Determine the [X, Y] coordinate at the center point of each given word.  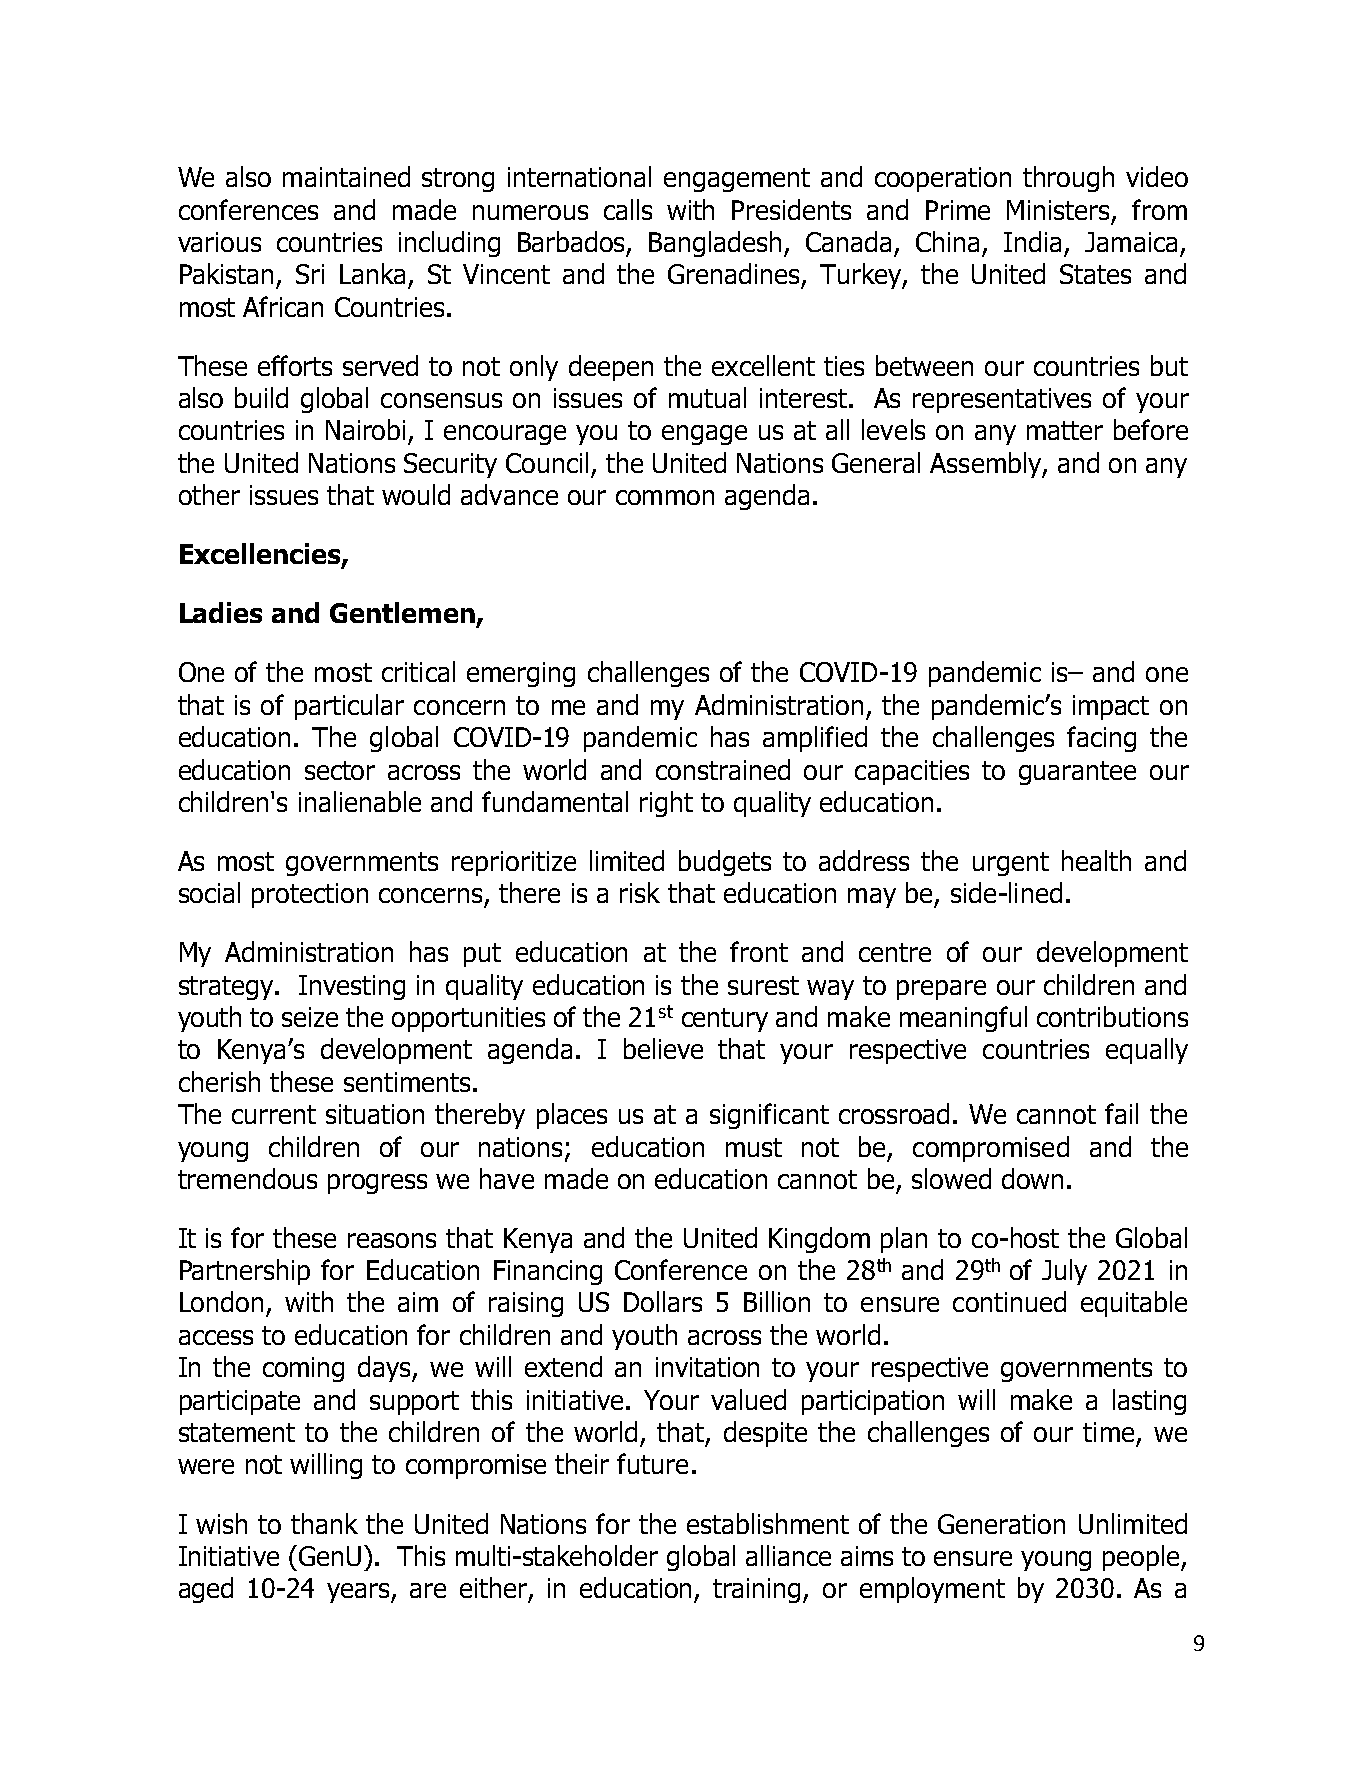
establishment [768, 1523]
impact [1111, 707]
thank [324, 1523]
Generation [1001, 1524]
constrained [723, 769]
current [274, 1114]
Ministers [1060, 211]
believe [663, 1048]
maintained [346, 176]
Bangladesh [715, 244]
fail [1121, 1113]
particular [349, 707]
